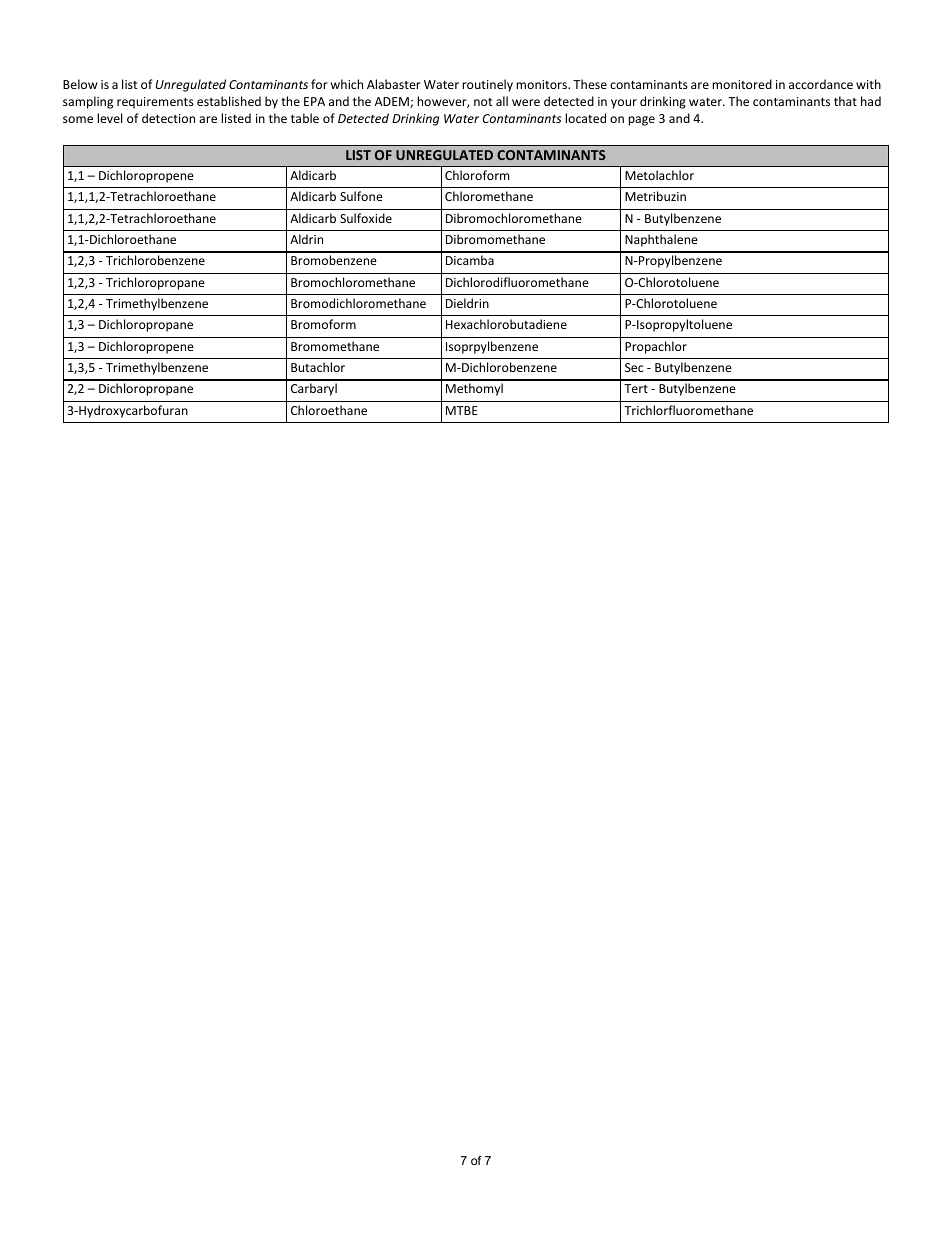 The height and width of the screenshot is (1233, 952). What do you see at coordinates (634, 367) in the screenshot?
I see `Sec` at bounding box center [634, 367].
